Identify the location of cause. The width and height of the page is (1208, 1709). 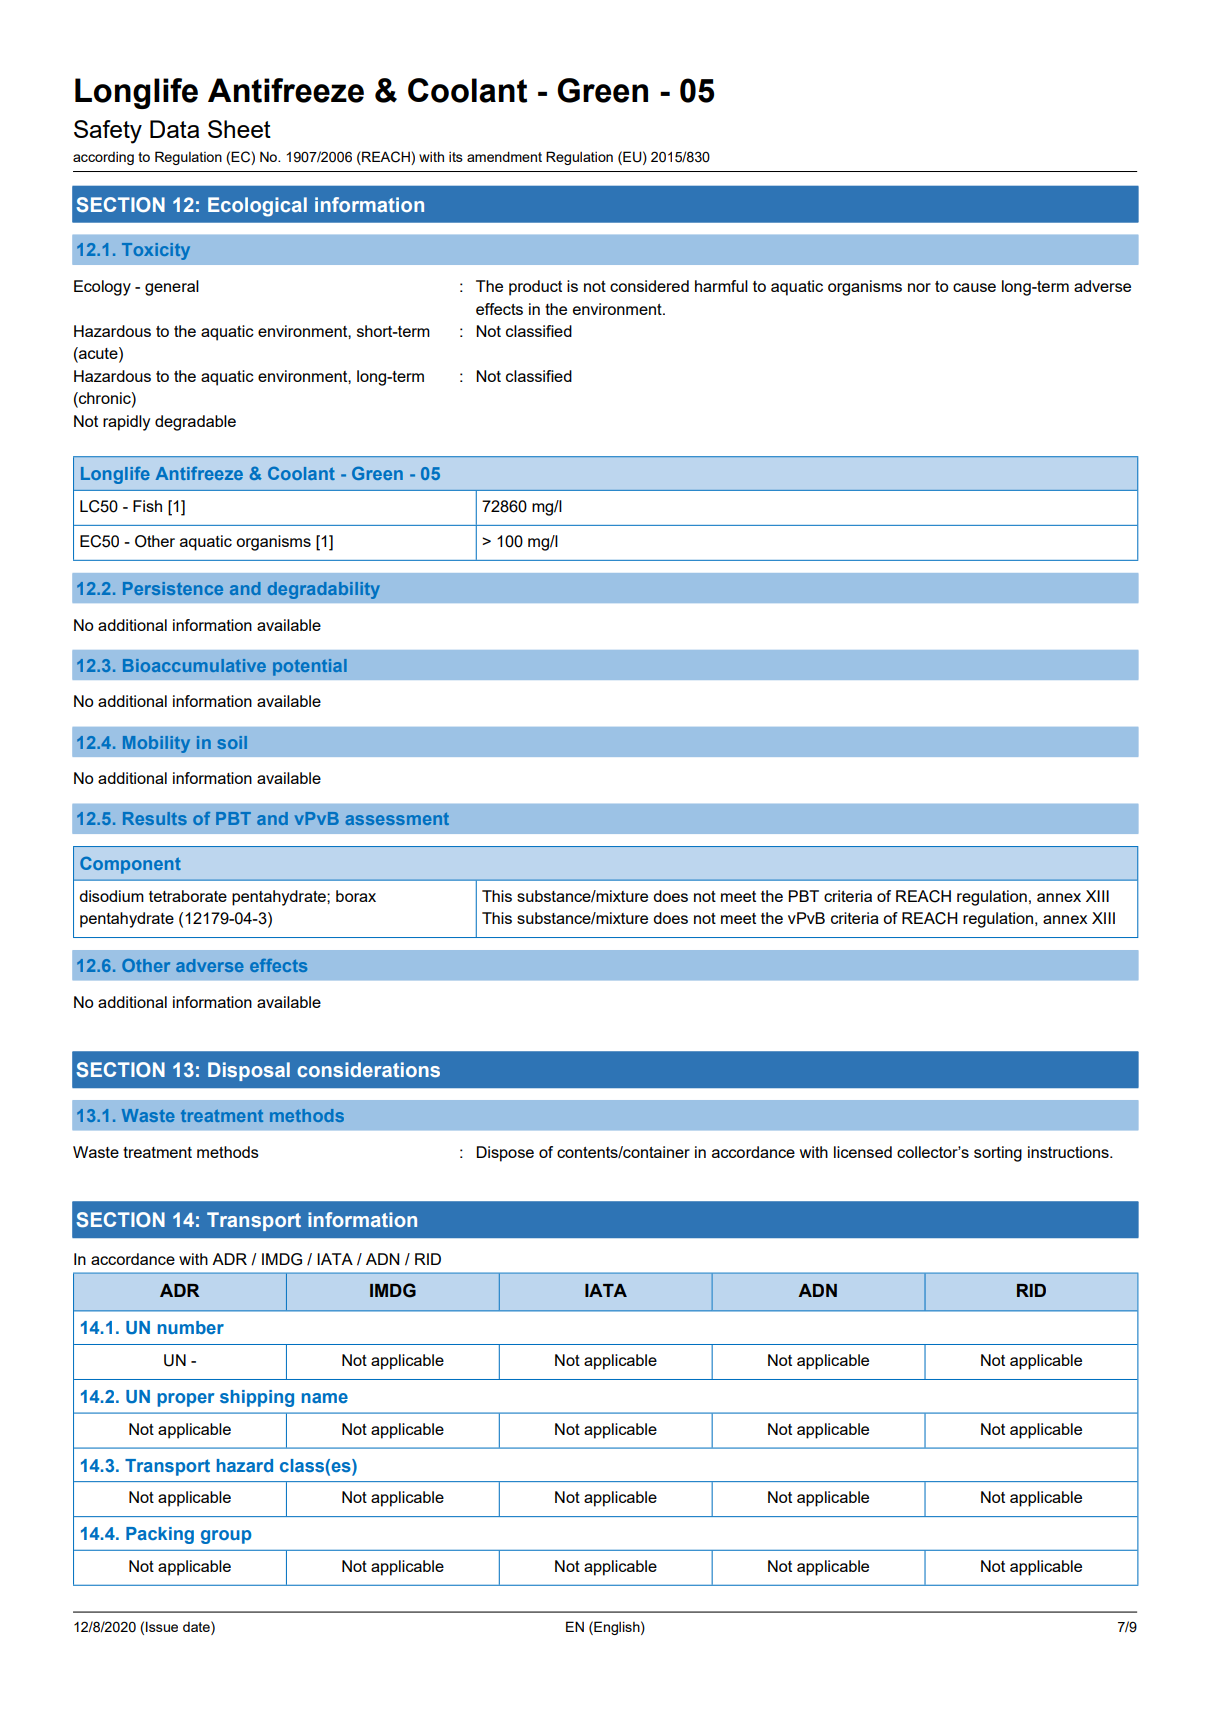
(974, 287).
